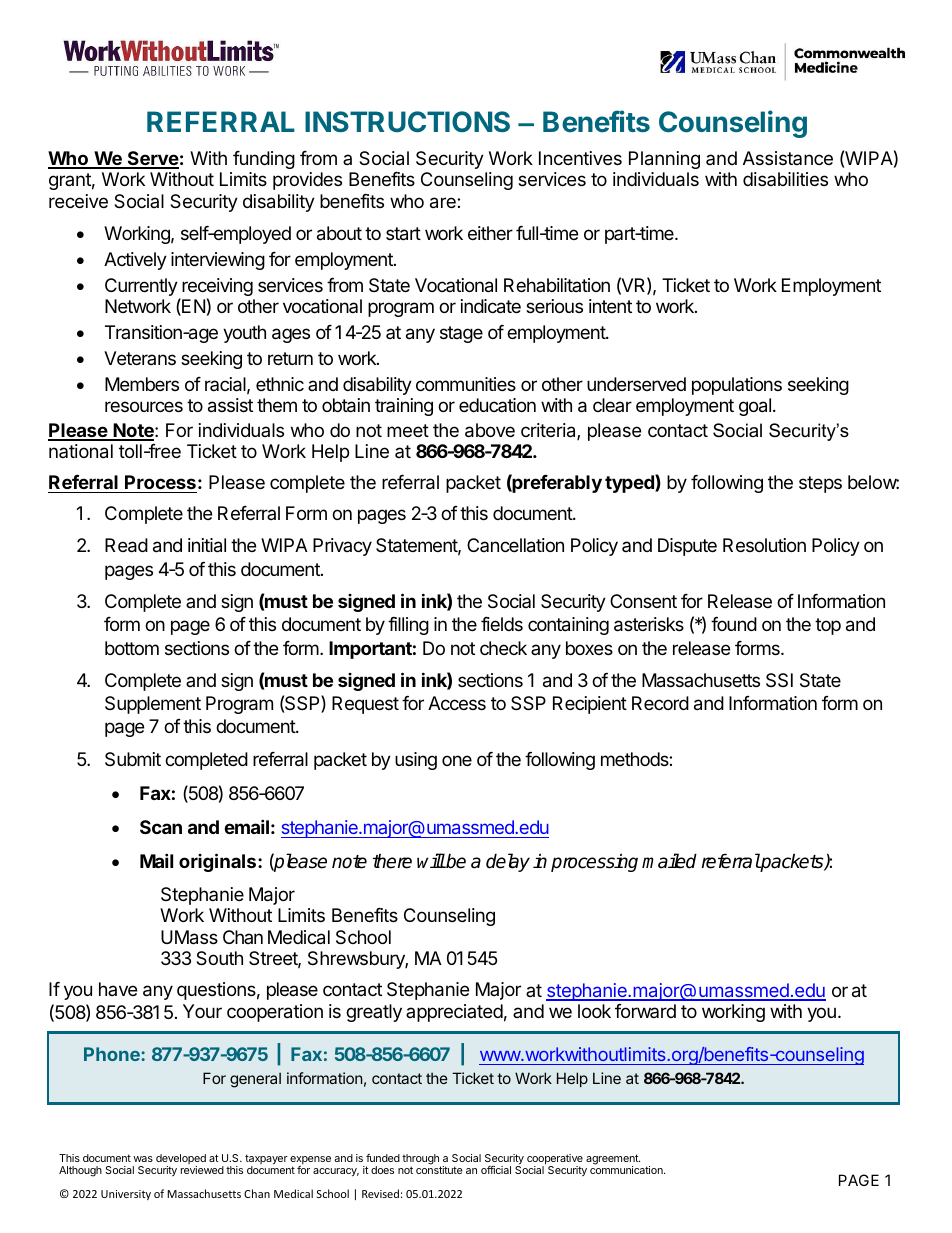 The width and height of the screenshot is (952, 1233). Describe the element at coordinates (264, 160) in the screenshot. I see `funding` at that location.
